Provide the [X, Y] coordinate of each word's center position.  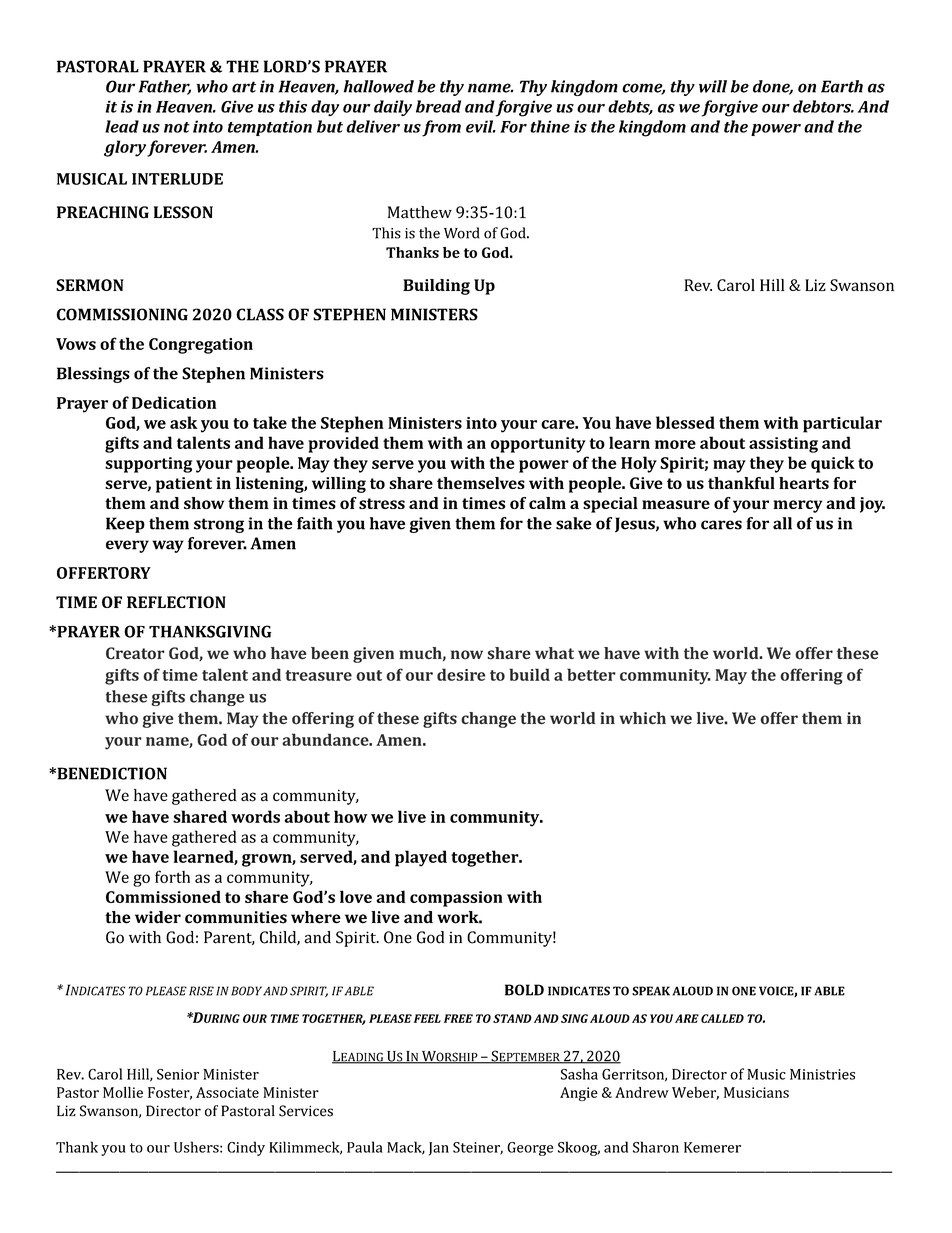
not [177, 127]
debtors [823, 106]
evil [481, 126]
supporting [148, 465]
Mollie [123, 1092]
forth [172, 876]
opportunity [538, 445]
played [421, 858]
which [642, 718]
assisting [783, 445]
